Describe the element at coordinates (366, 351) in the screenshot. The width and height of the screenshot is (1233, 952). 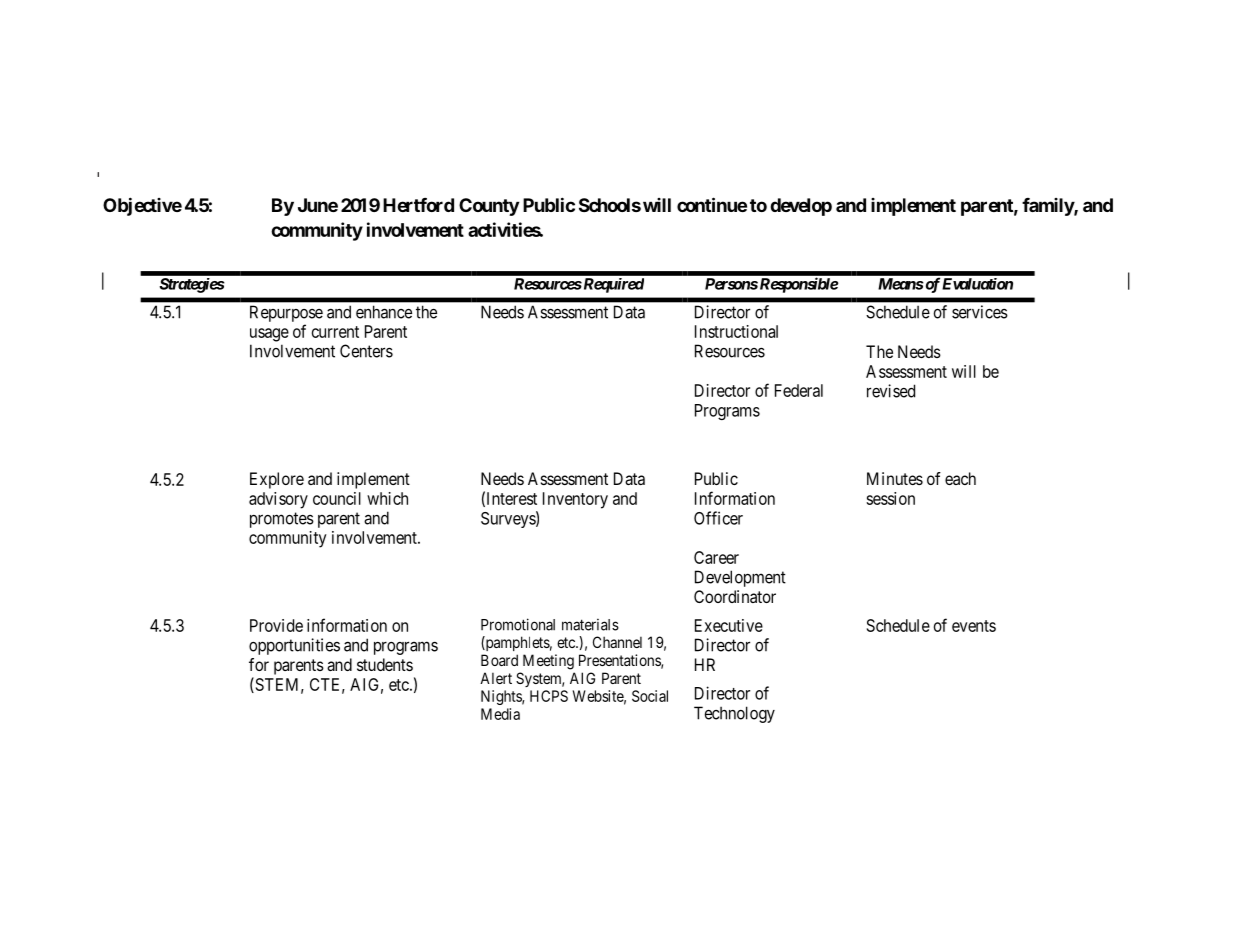
I see `Centers` at that location.
